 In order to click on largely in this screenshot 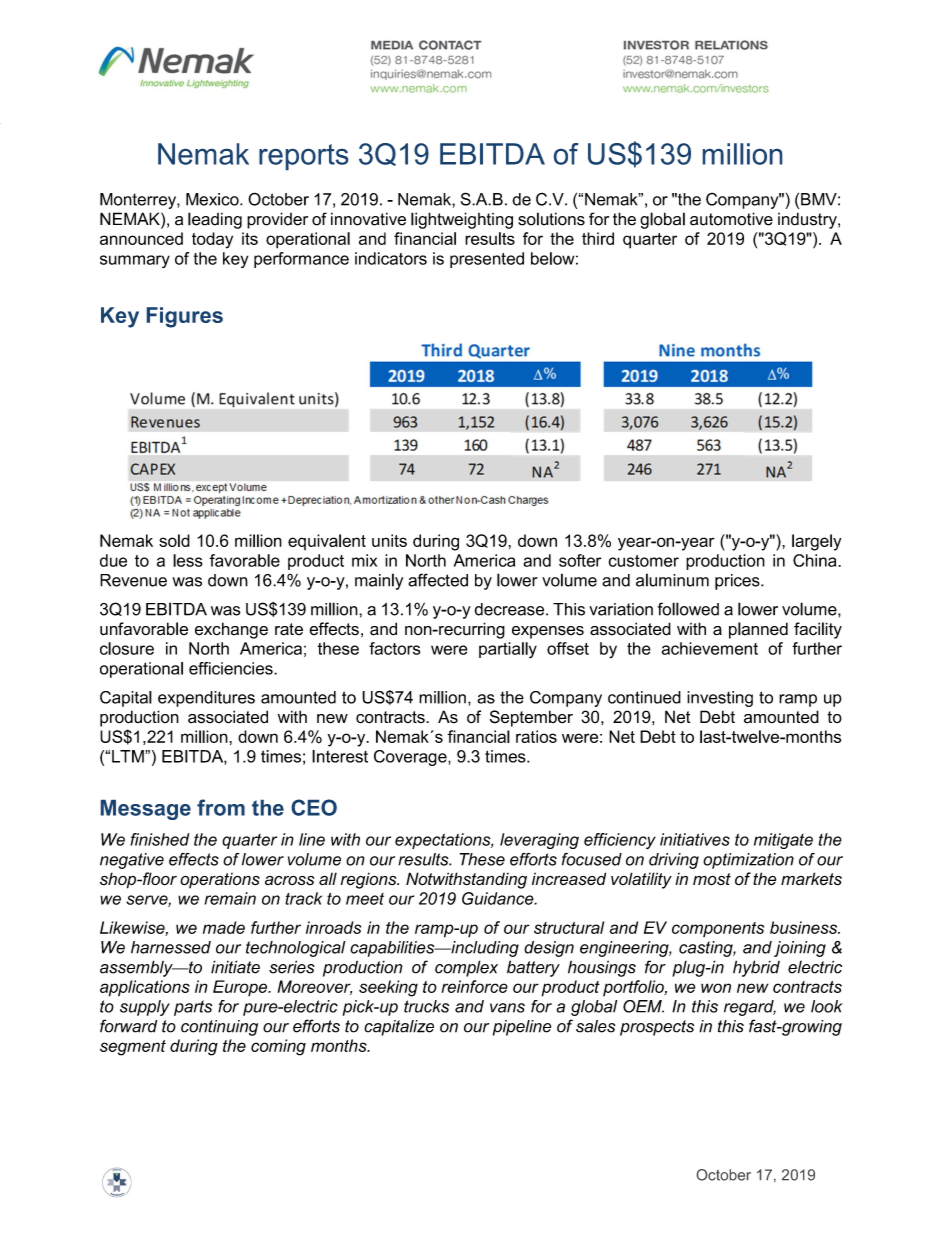, I will do `click(817, 542)`.
